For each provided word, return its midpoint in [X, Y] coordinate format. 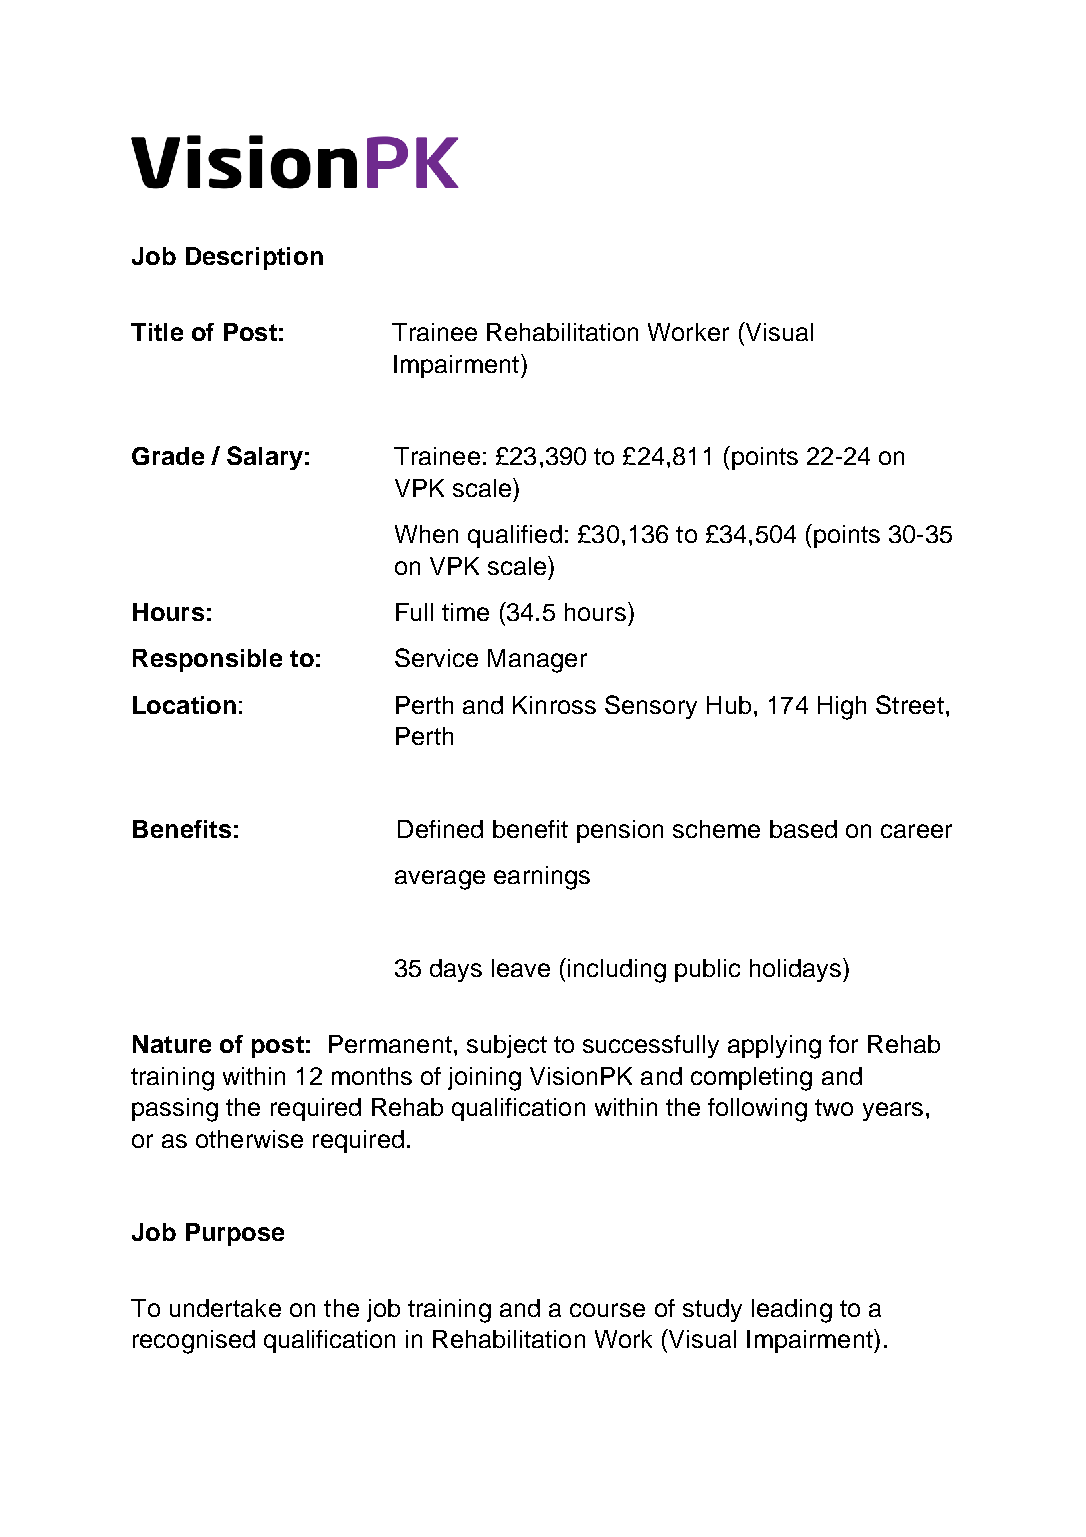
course [607, 1310]
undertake [225, 1308]
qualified [515, 536]
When [426, 534]
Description [254, 258]
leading [792, 1311]
